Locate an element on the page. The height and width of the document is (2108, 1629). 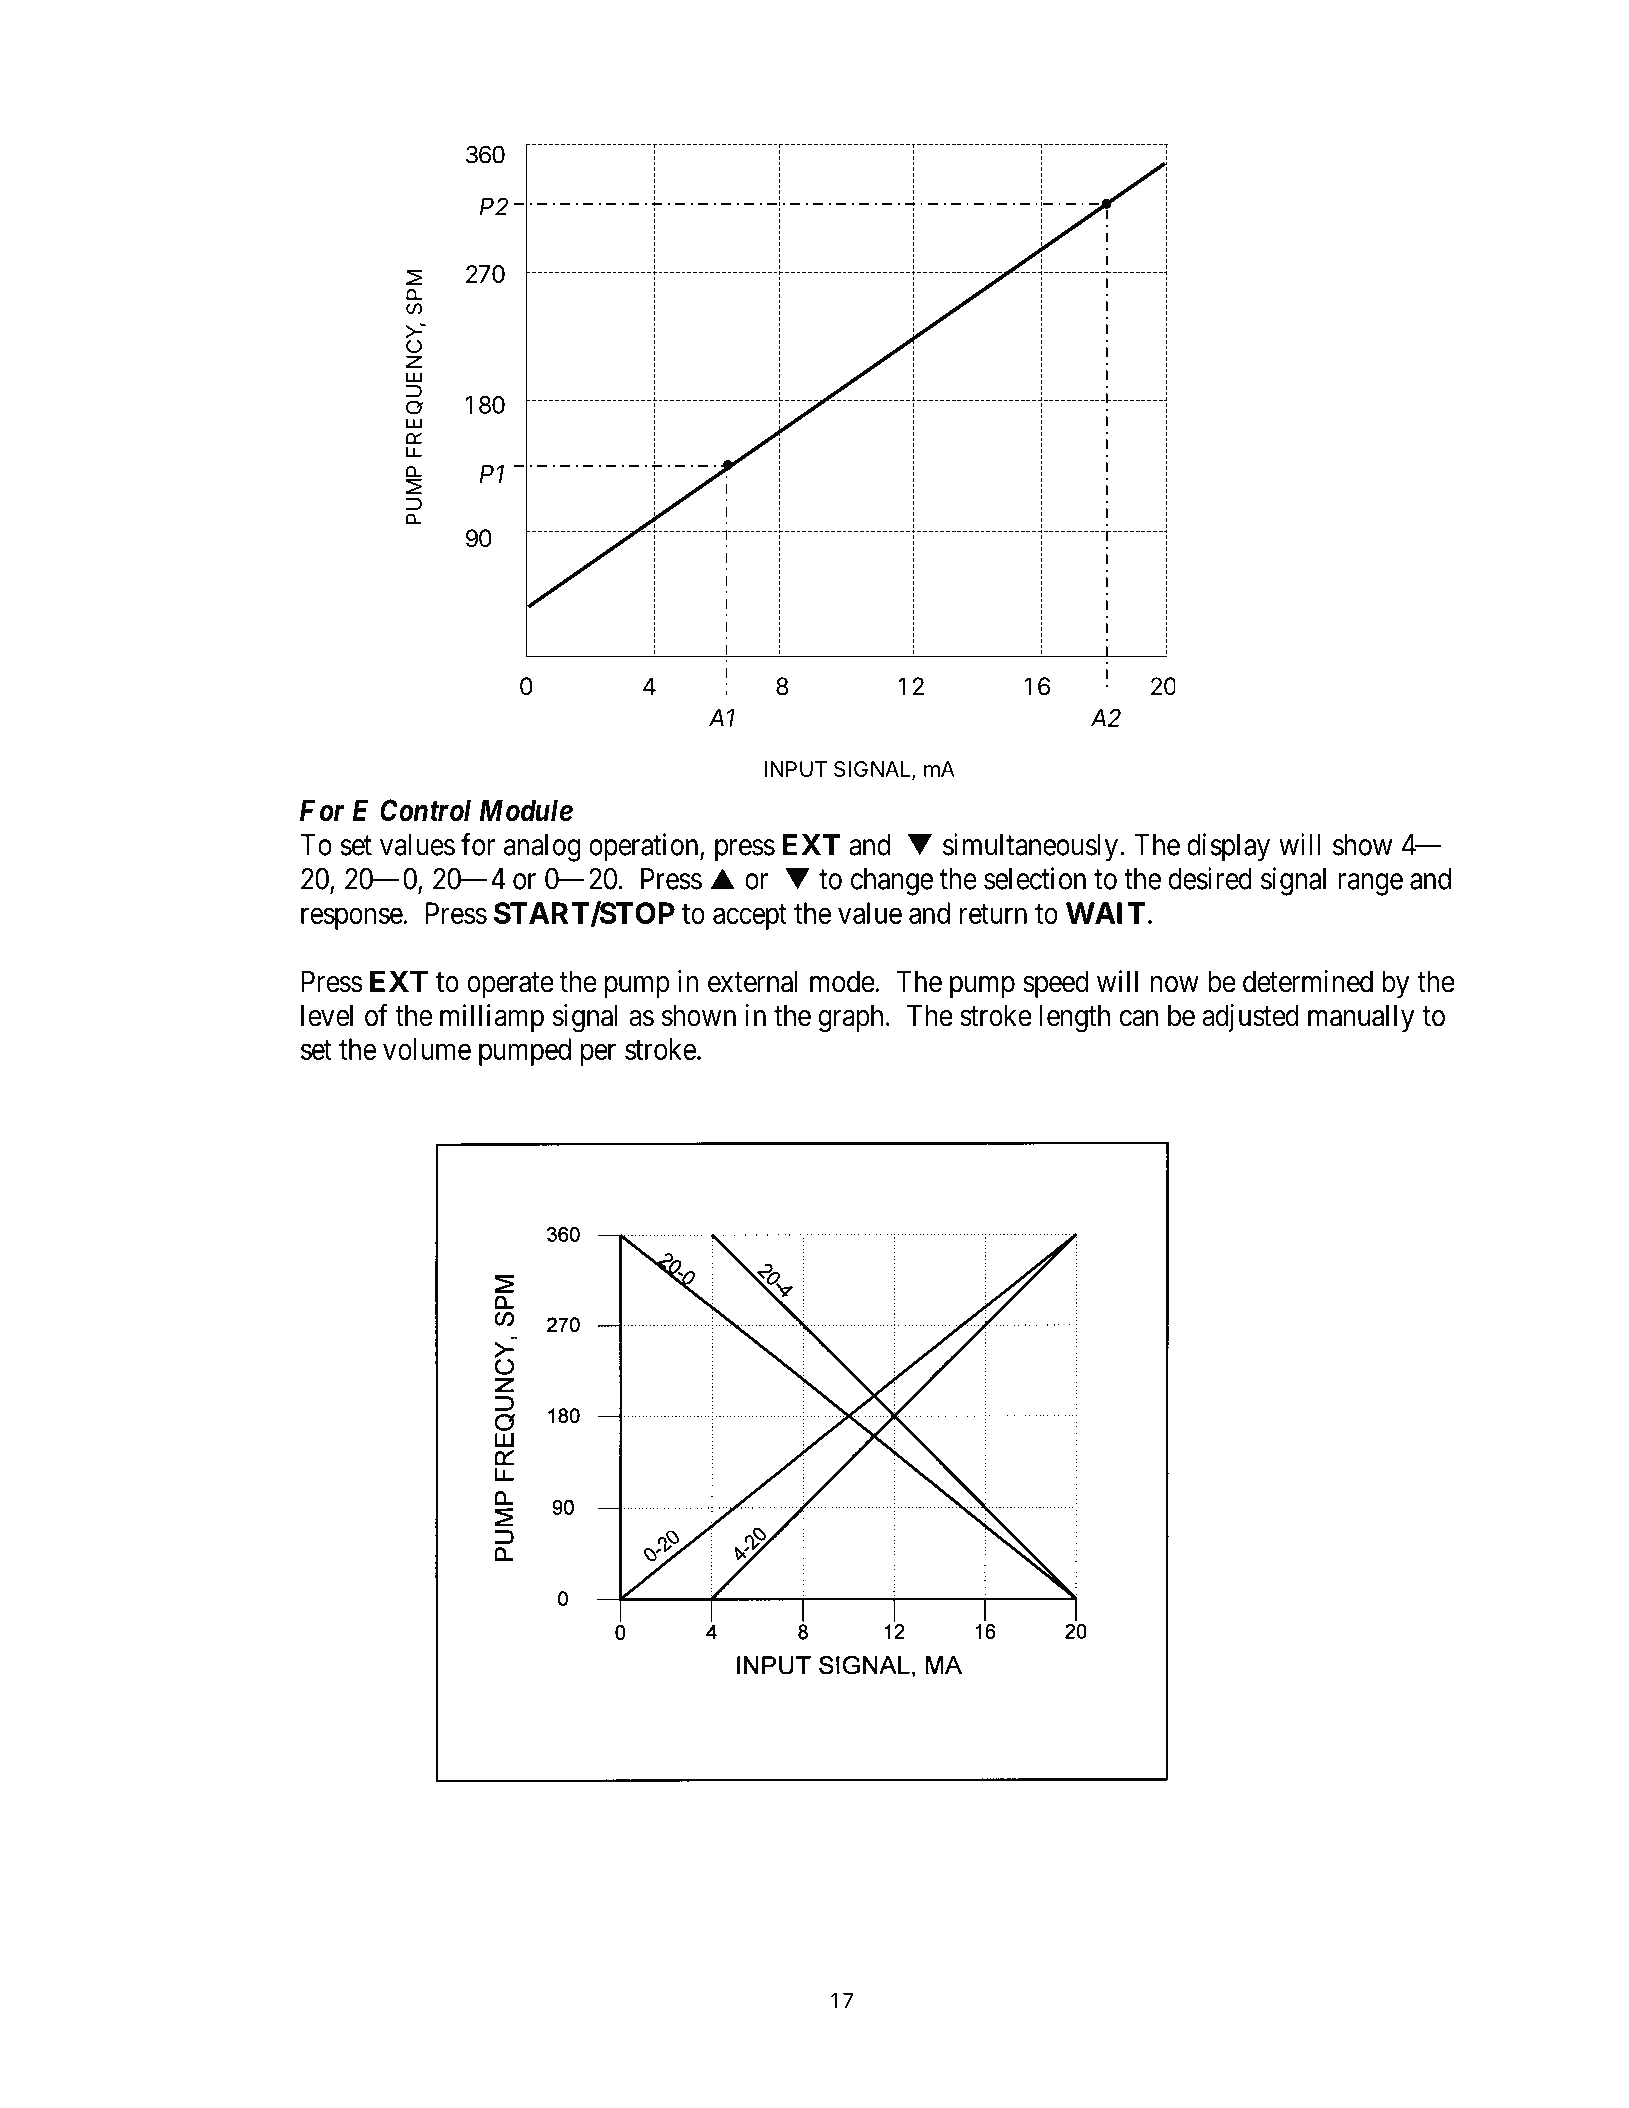
response is located at coordinates (352, 919).
